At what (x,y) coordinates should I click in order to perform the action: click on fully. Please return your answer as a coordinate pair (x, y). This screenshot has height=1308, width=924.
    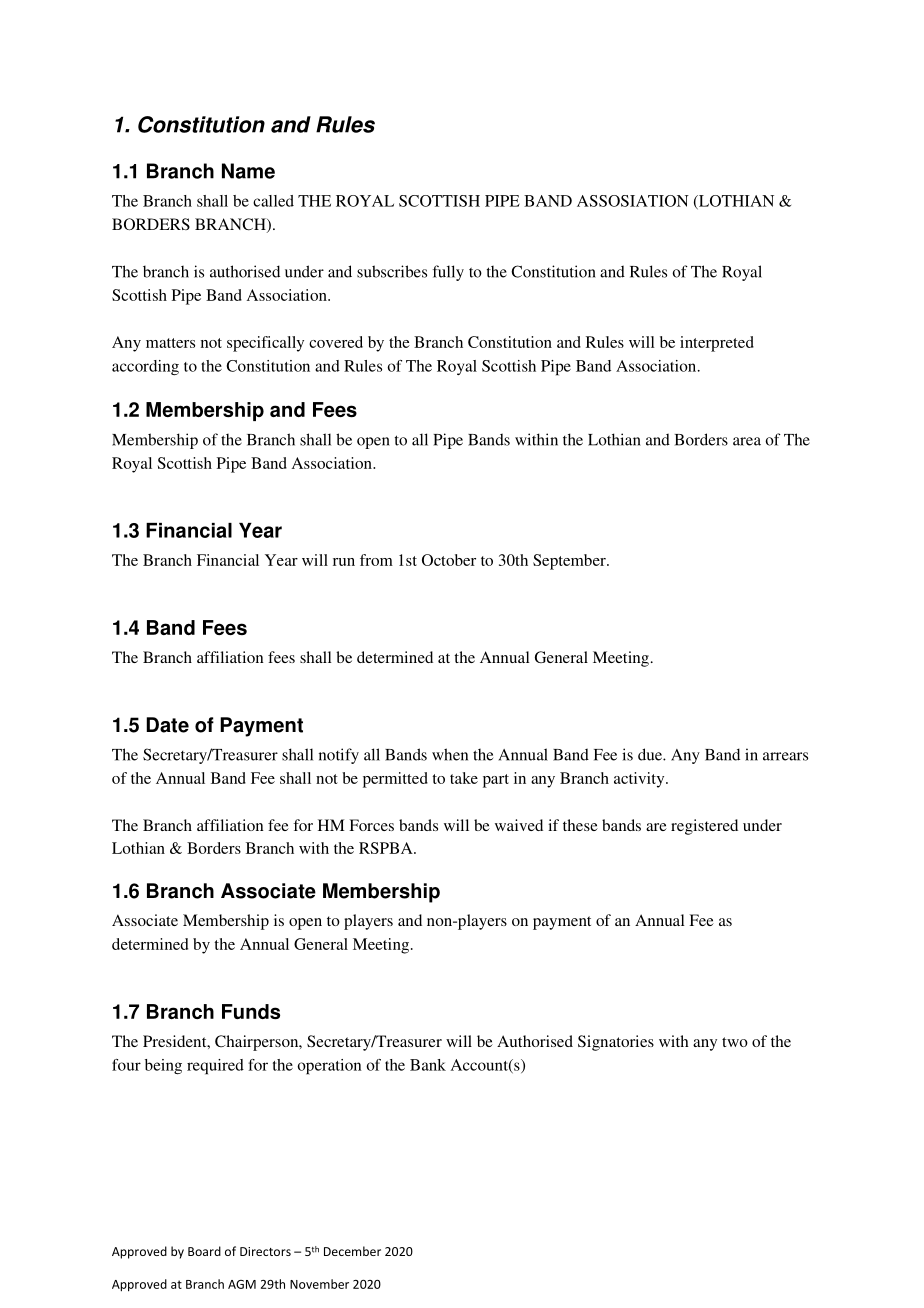
    Looking at the image, I should click on (448, 273).
